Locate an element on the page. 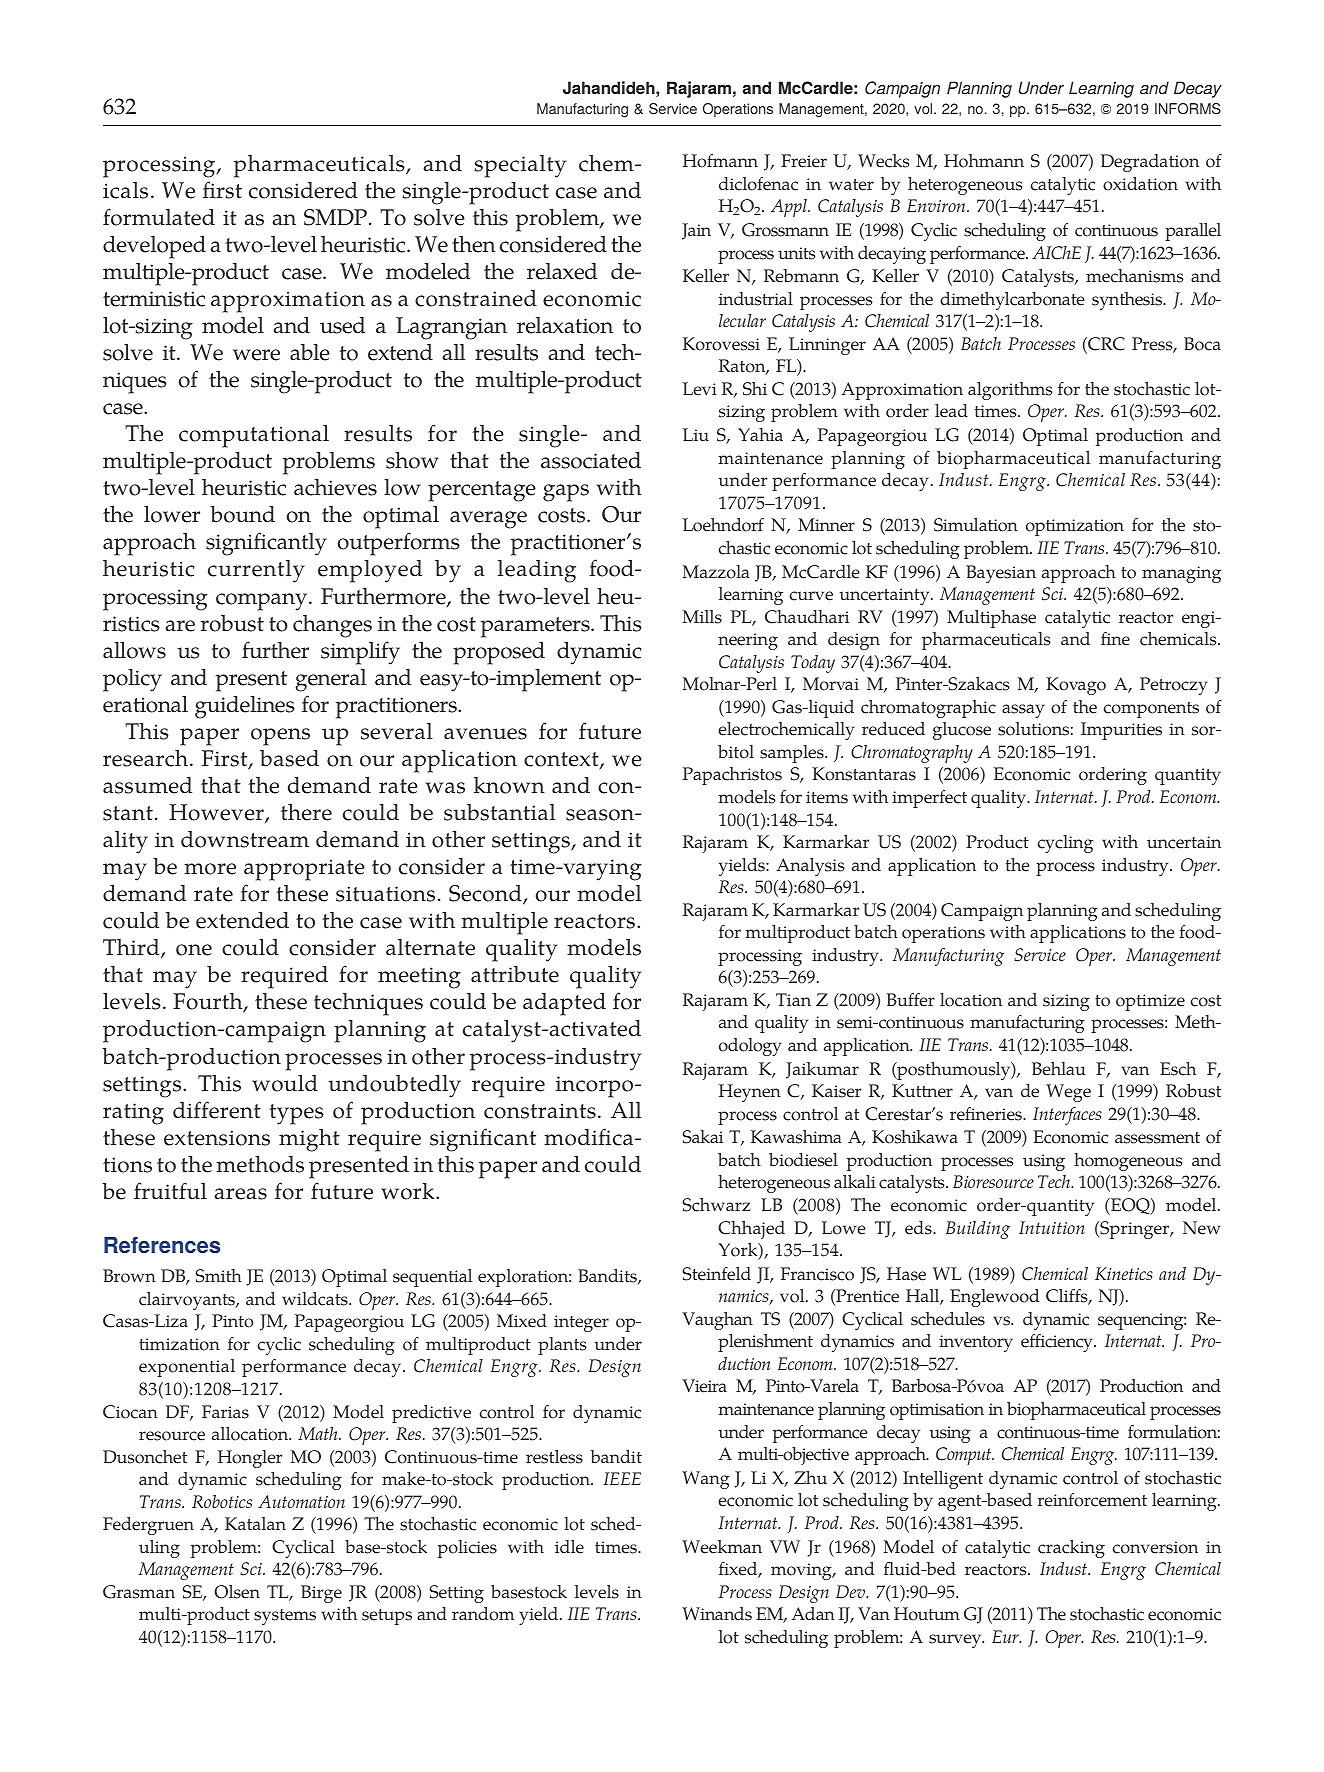 Image resolution: width=1324 pixels, height=1772 pixels. formulated is located at coordinates (159, 217).
